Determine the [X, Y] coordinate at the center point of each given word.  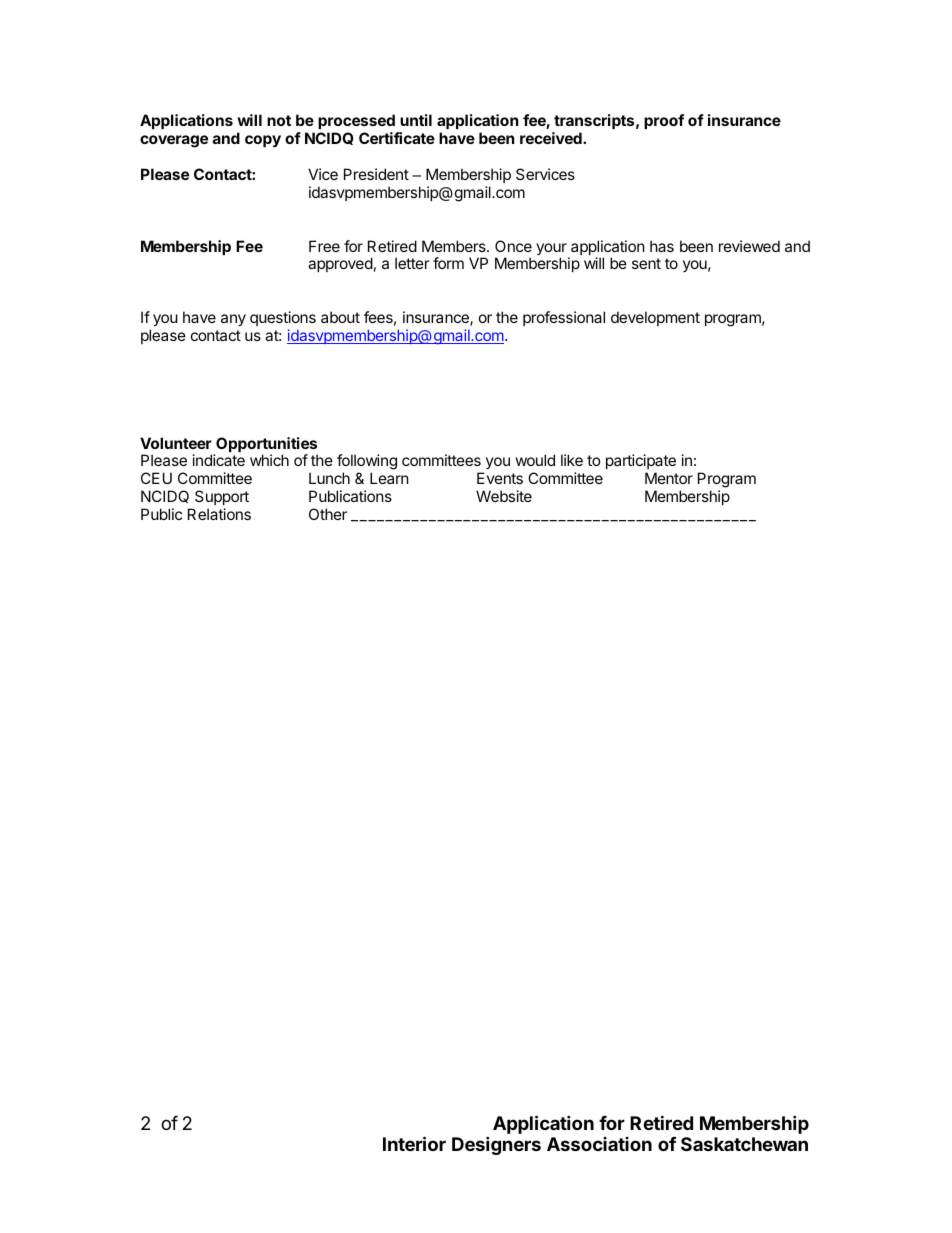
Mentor [669, 478]
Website [504, 496]
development [655, 318]
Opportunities [266, 446]
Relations [219, 514]
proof [664, 121]
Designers [496, 1145]
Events [500, 478]
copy [263, 141]
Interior [414, 1143]
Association [599, 1144]
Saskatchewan [744, 1144]
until [416, 120]
